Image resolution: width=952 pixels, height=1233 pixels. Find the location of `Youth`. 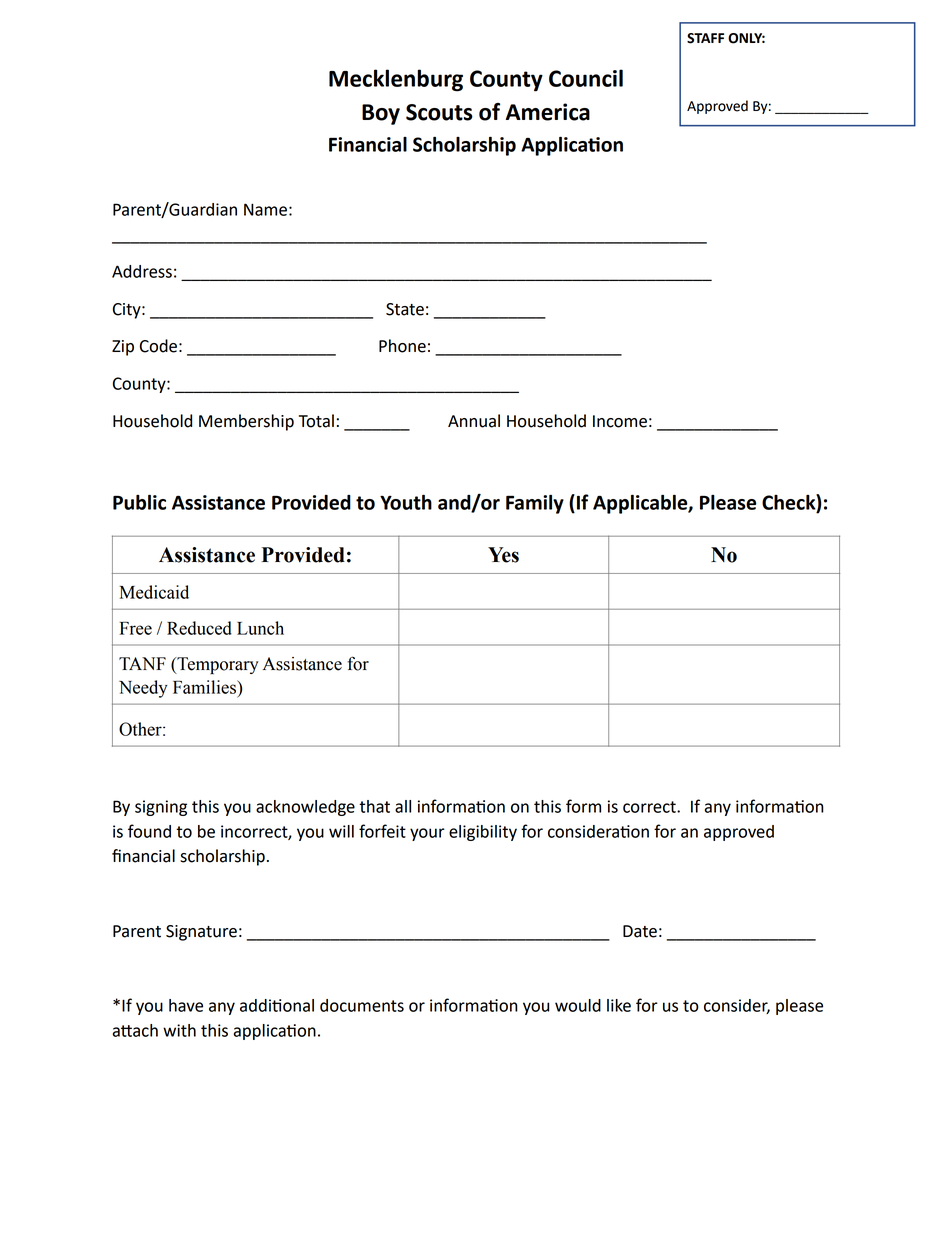

Youth is located at coordinates (406, 502).
